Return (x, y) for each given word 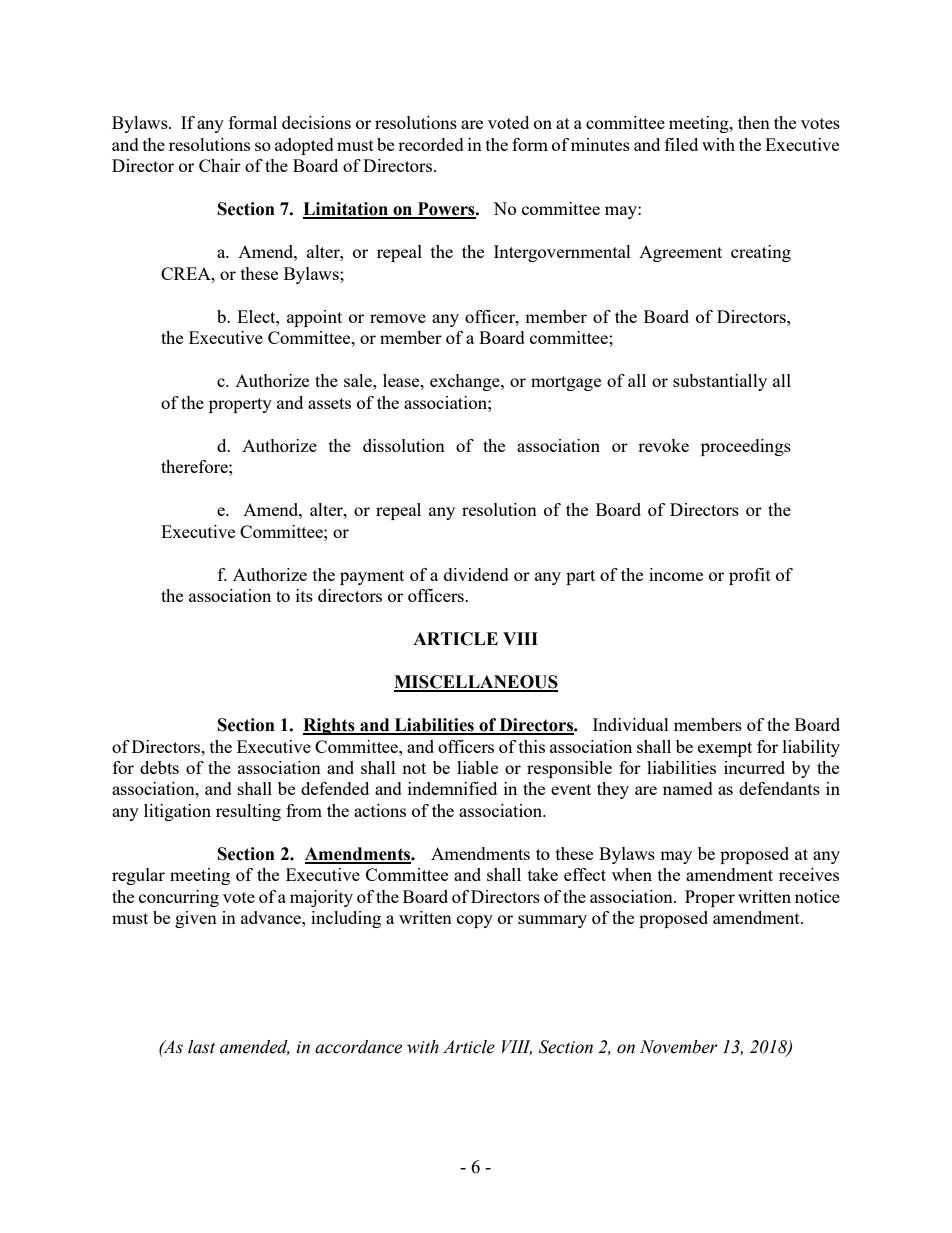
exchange (466, 382)
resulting (248, 812)
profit (750, 576)
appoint (314, 318)
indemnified (452, 788)
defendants (779, 788)
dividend (476, 574)
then (754, 122)
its (304, 595)
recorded (431, 144)
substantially (720, 382)
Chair (220, 165)
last (201, 1047)
